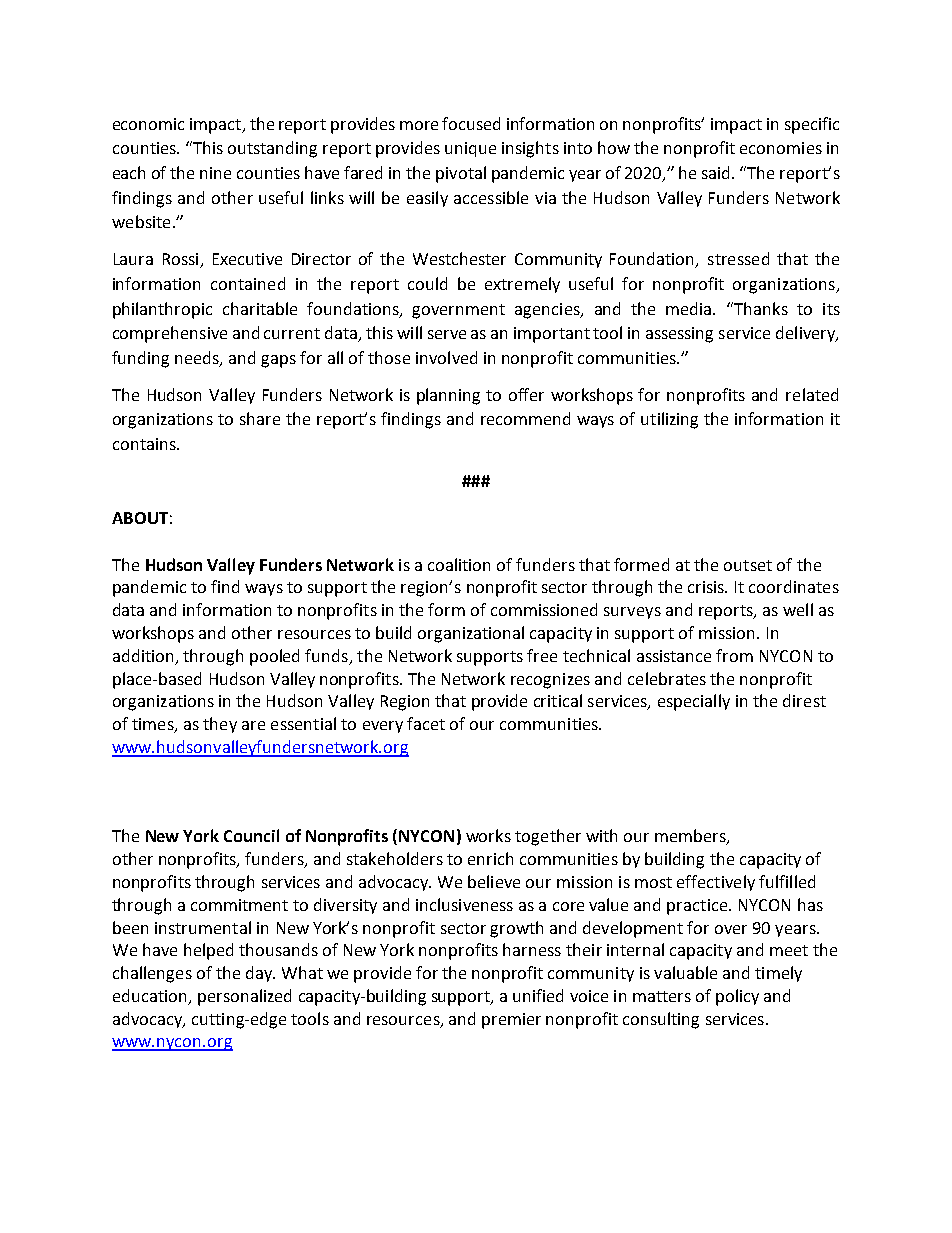  I want to click on share, so click(260, 418).
